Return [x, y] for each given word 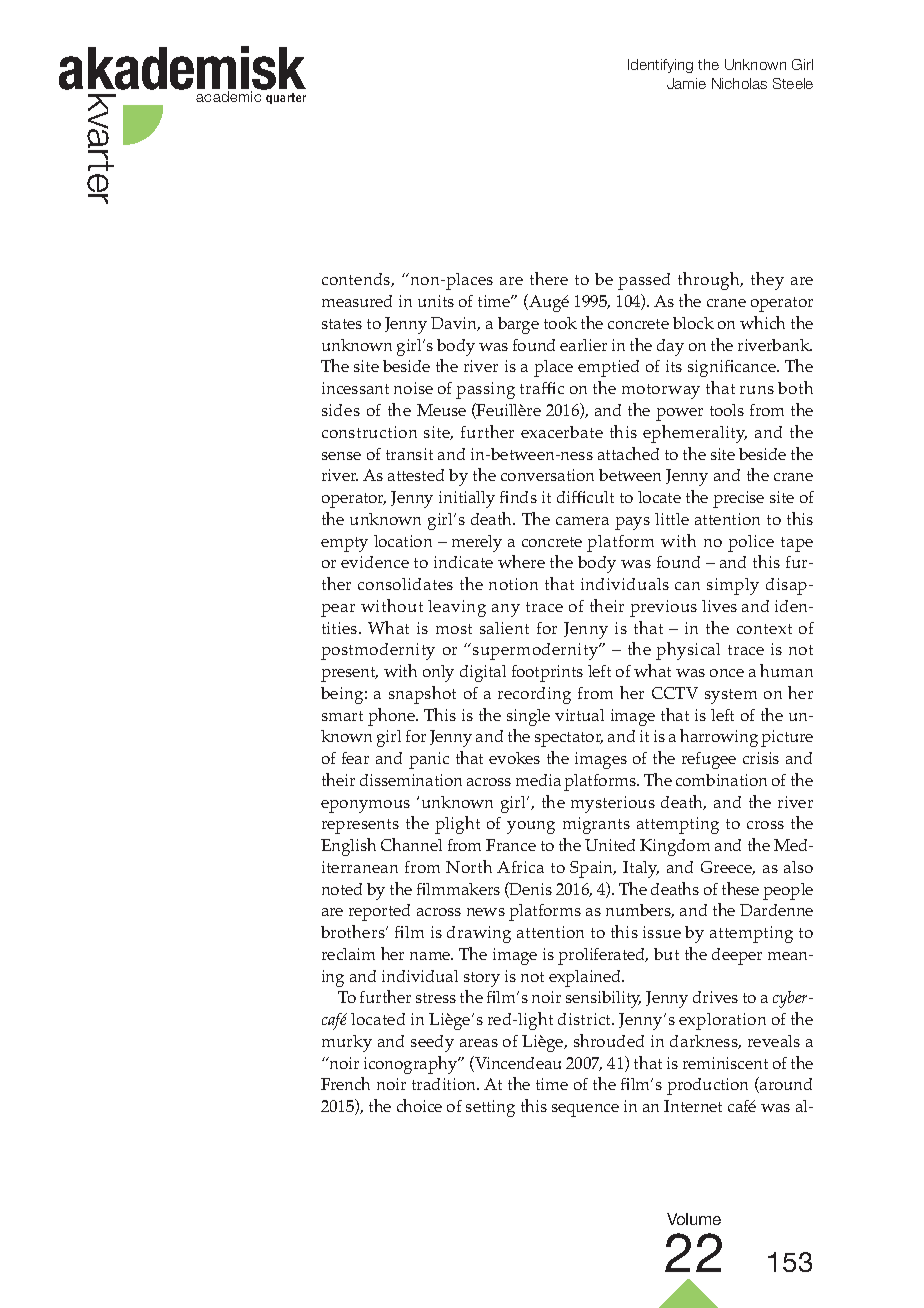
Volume [694, 1219]
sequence [585, 1110]
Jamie [686, 83]
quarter [286, 98]
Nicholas [739, 83]
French [345, 1083]
